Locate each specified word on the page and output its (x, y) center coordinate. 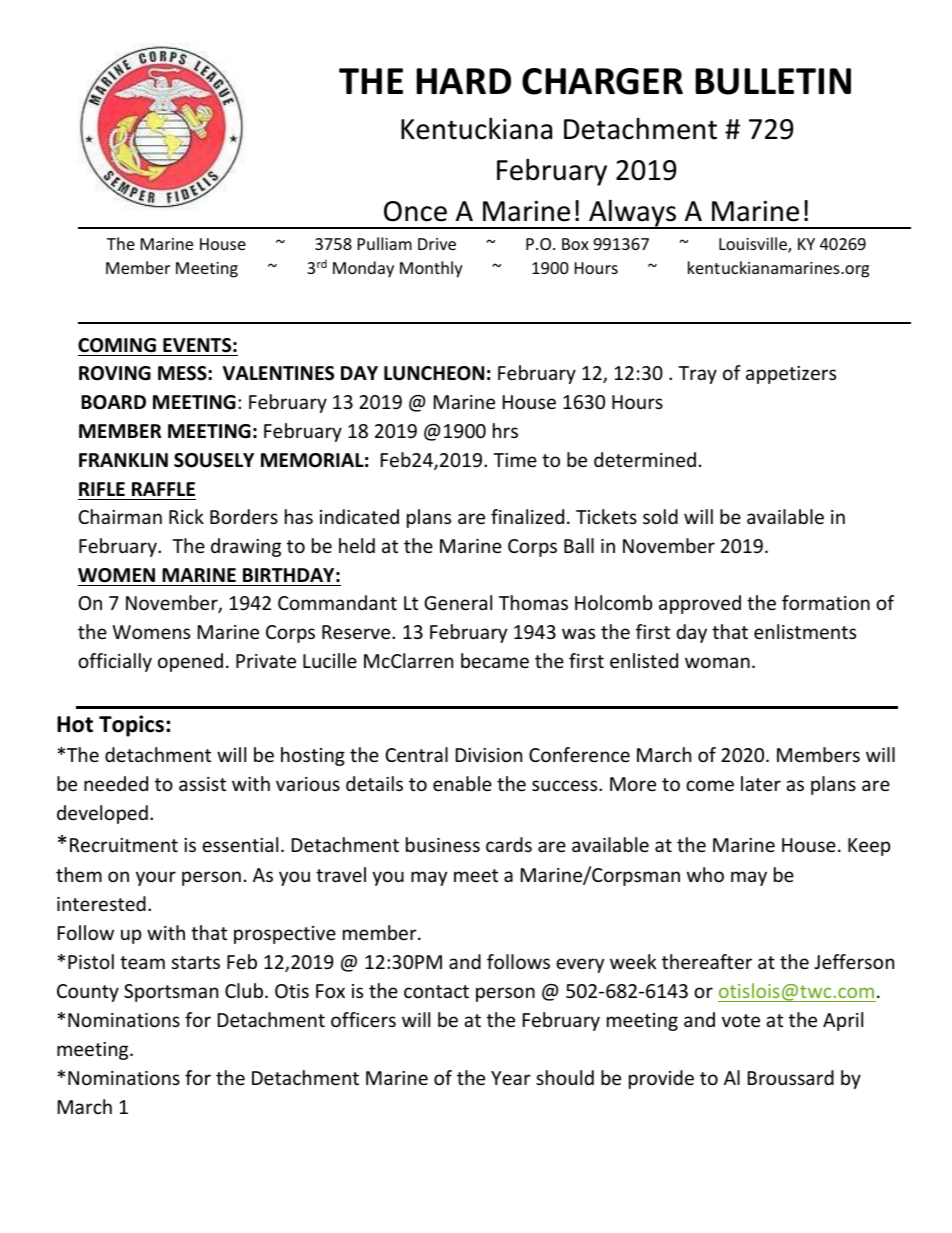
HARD (463, 81)
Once (415, 211)
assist (202, 784)
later (761, 783)
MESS (183, 373)
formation (826, 602)
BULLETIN (773, 81)
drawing (246, 547)
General (458, 602)
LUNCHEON (434, 373)
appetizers (791, 375)
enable (462, 783)
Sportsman (171, 993)
